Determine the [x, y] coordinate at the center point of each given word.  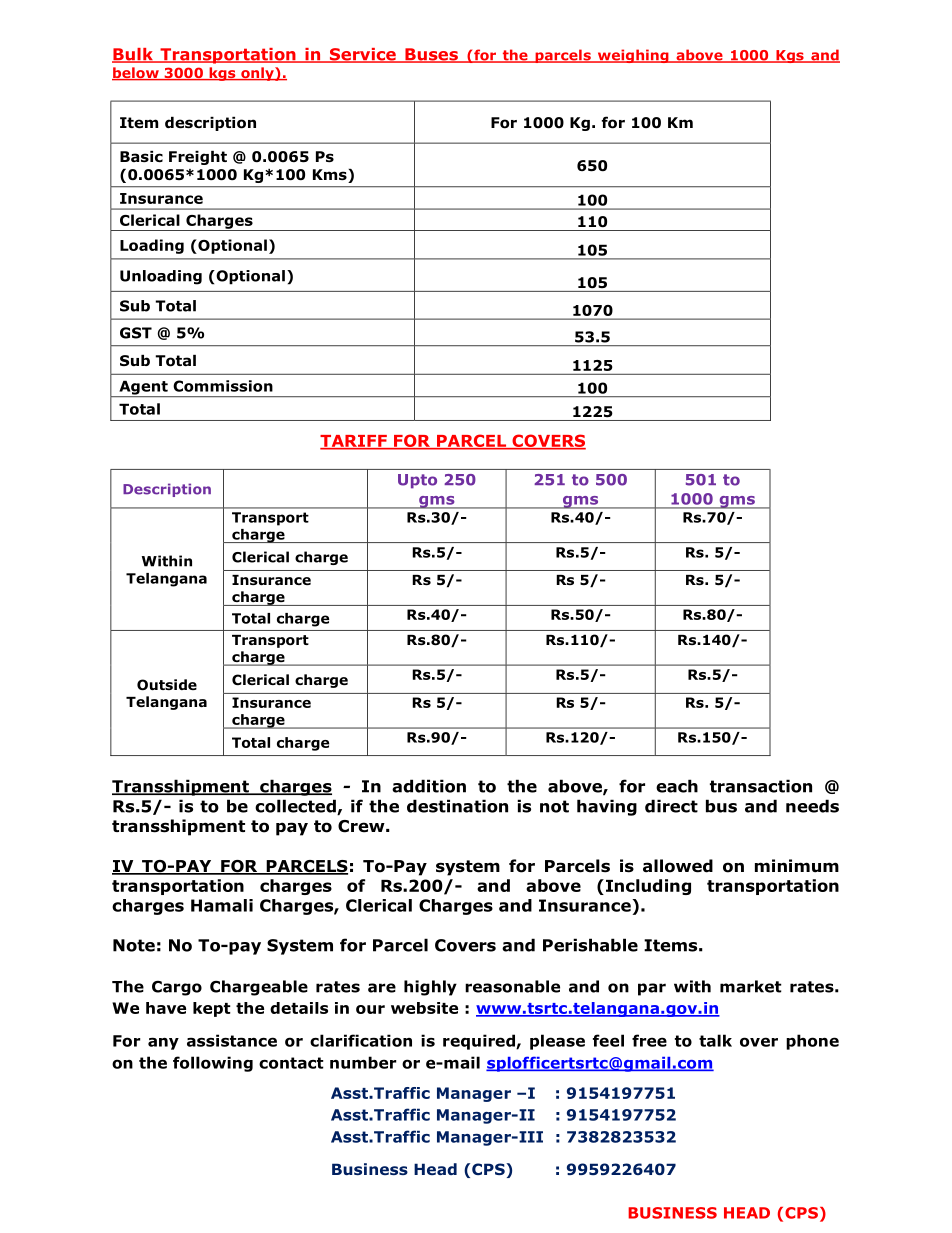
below [136, 74]
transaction [761, 786]
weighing [633, 56]
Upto [417, 481]
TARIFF [354, 442]
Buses [431, 55]
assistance [232, 1040]
